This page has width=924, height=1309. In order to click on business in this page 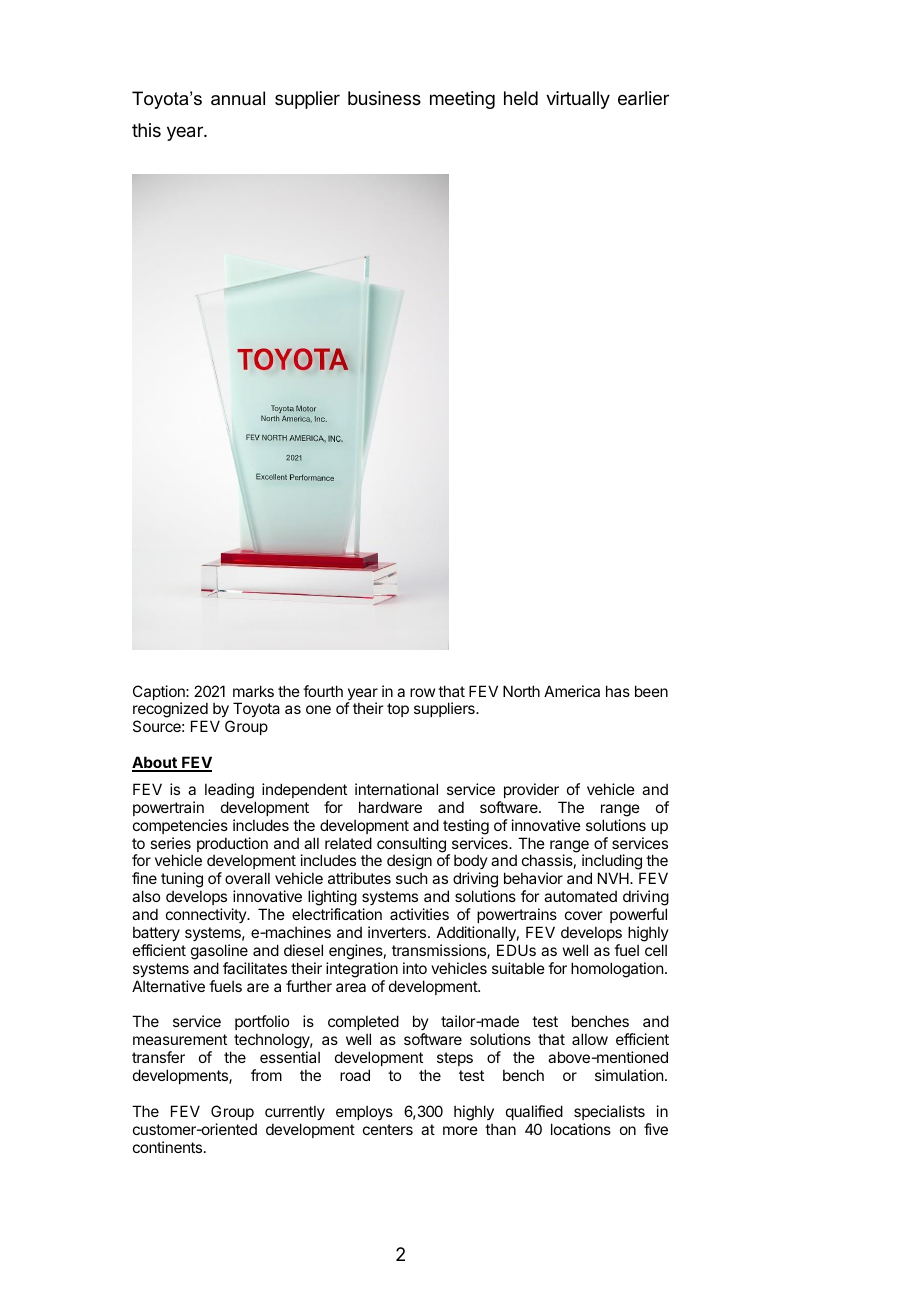, I will do `click(384, 98)`.
